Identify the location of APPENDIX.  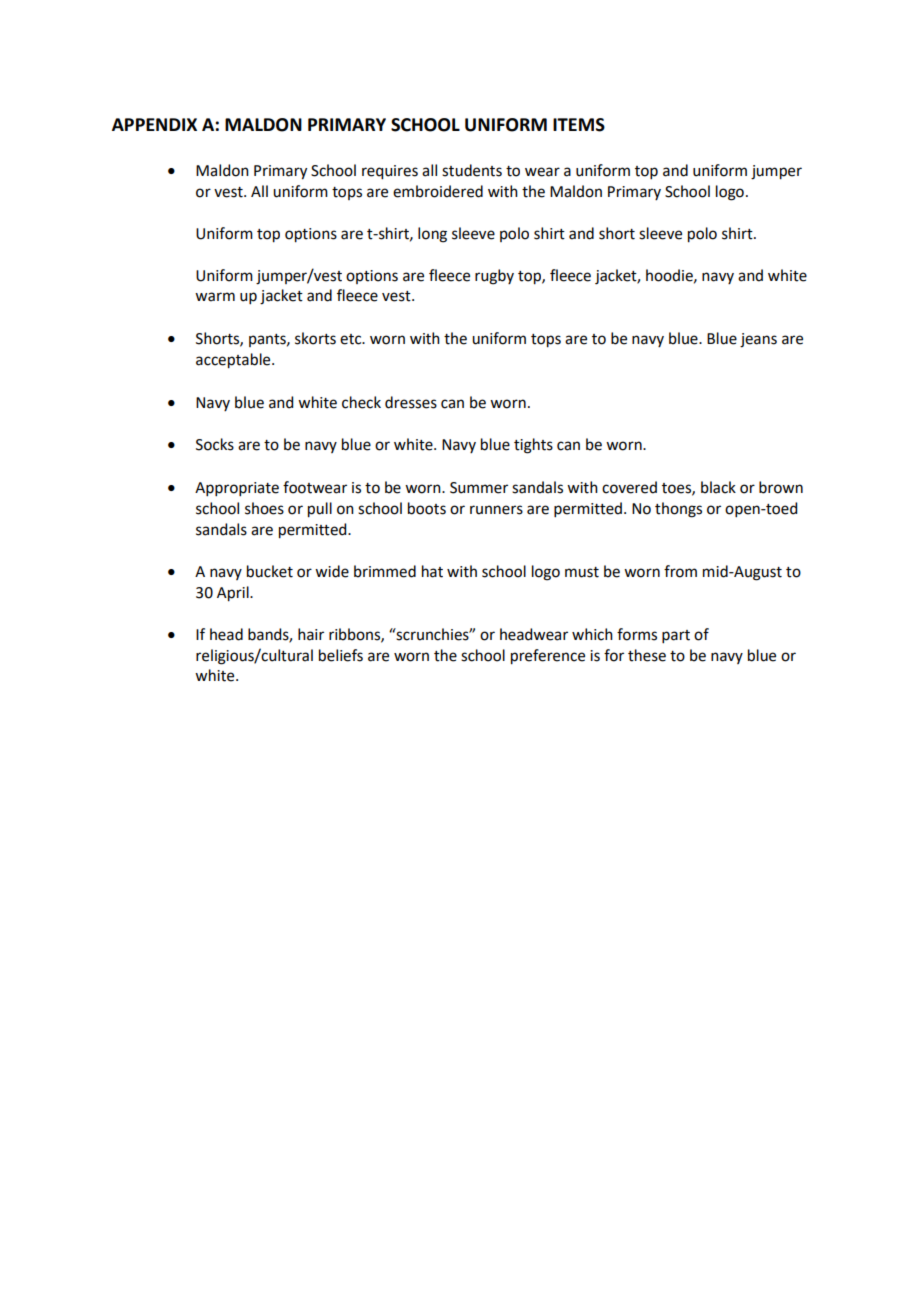
(154, 124).
